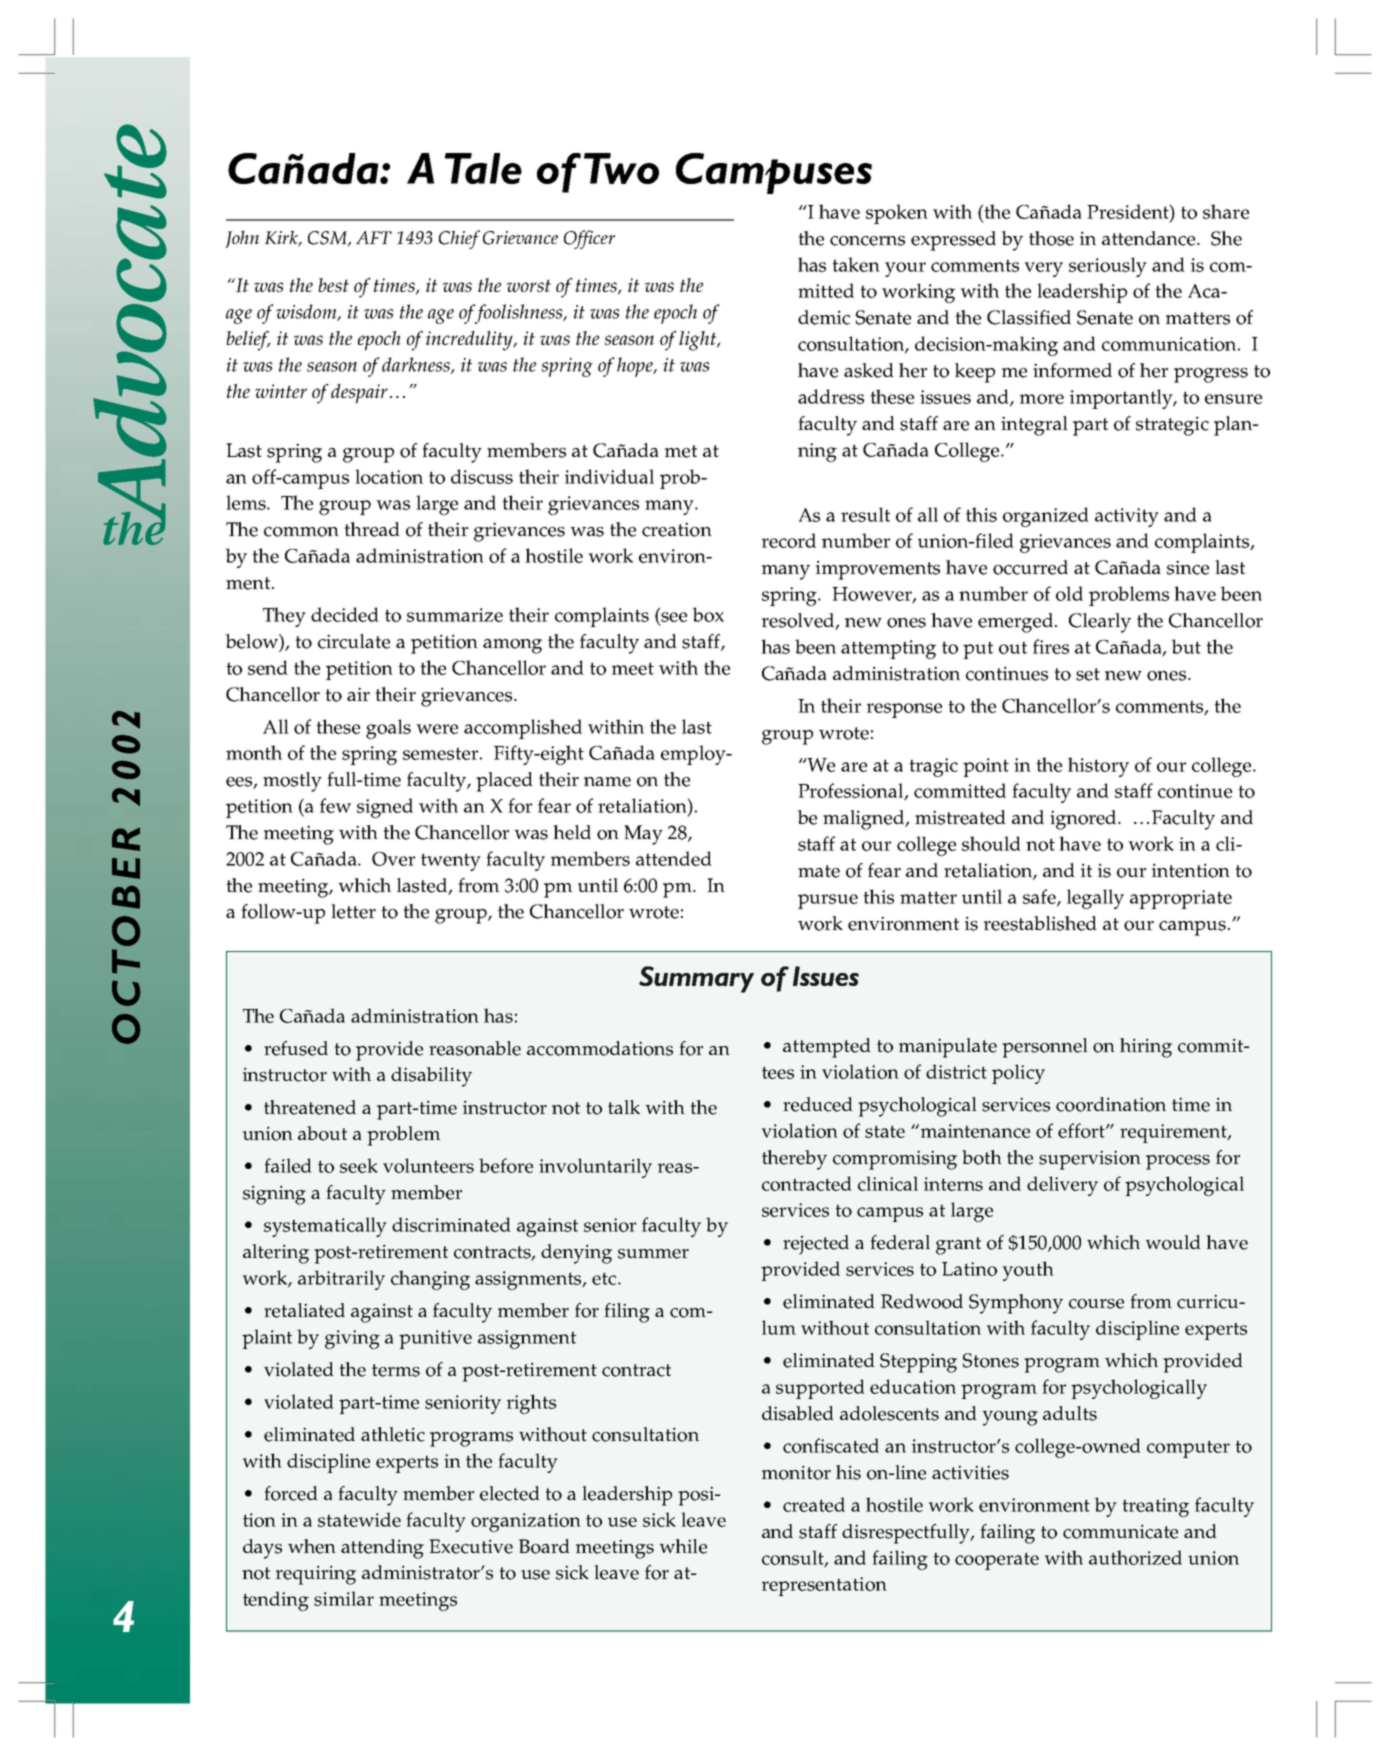 The image size is (1390, 1756). What do you see at coordinates (621, 168) in the page?
I see `Two` at bounding box center [621, 168].
